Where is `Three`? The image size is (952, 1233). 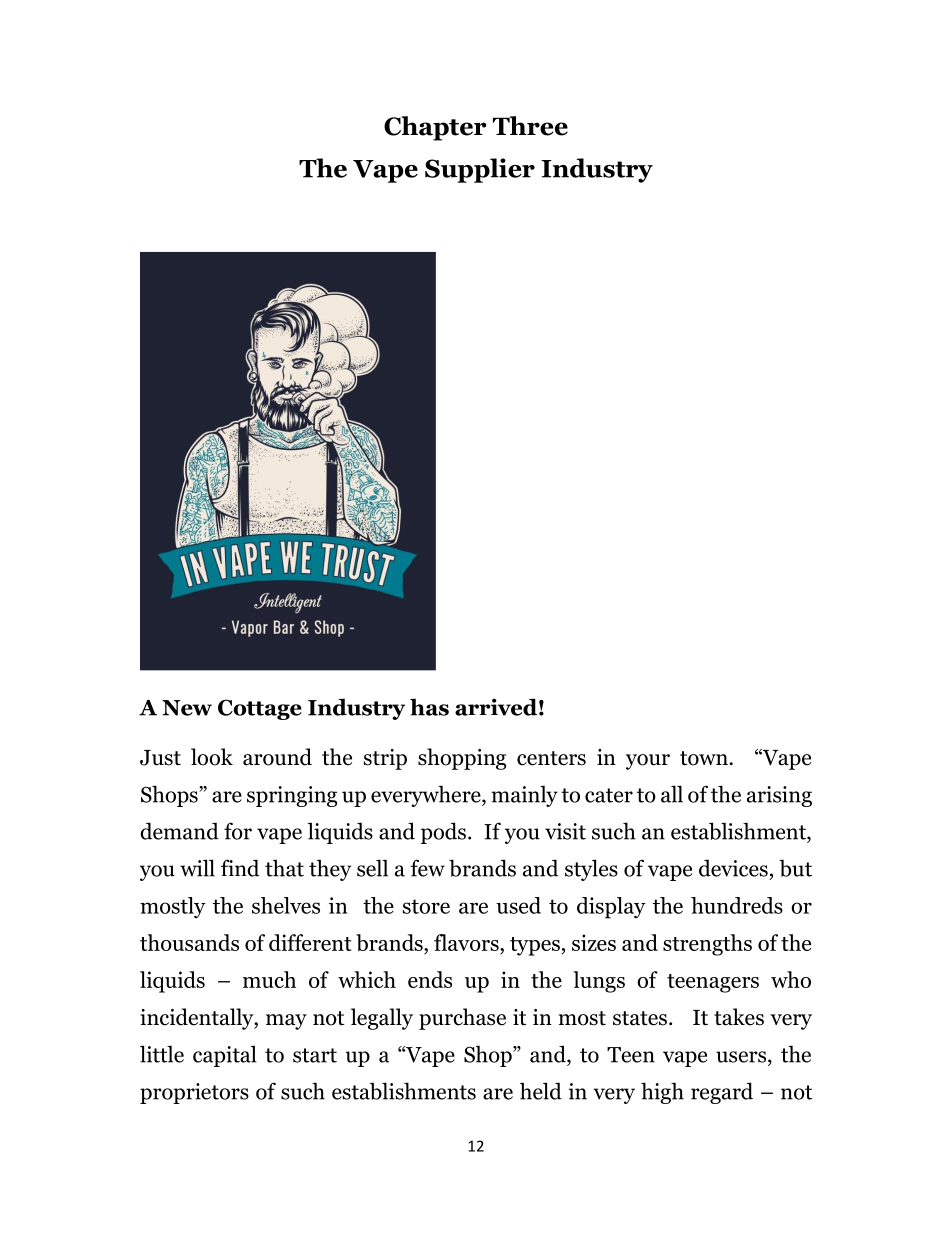
Three is located at coordinates (530, 126).
